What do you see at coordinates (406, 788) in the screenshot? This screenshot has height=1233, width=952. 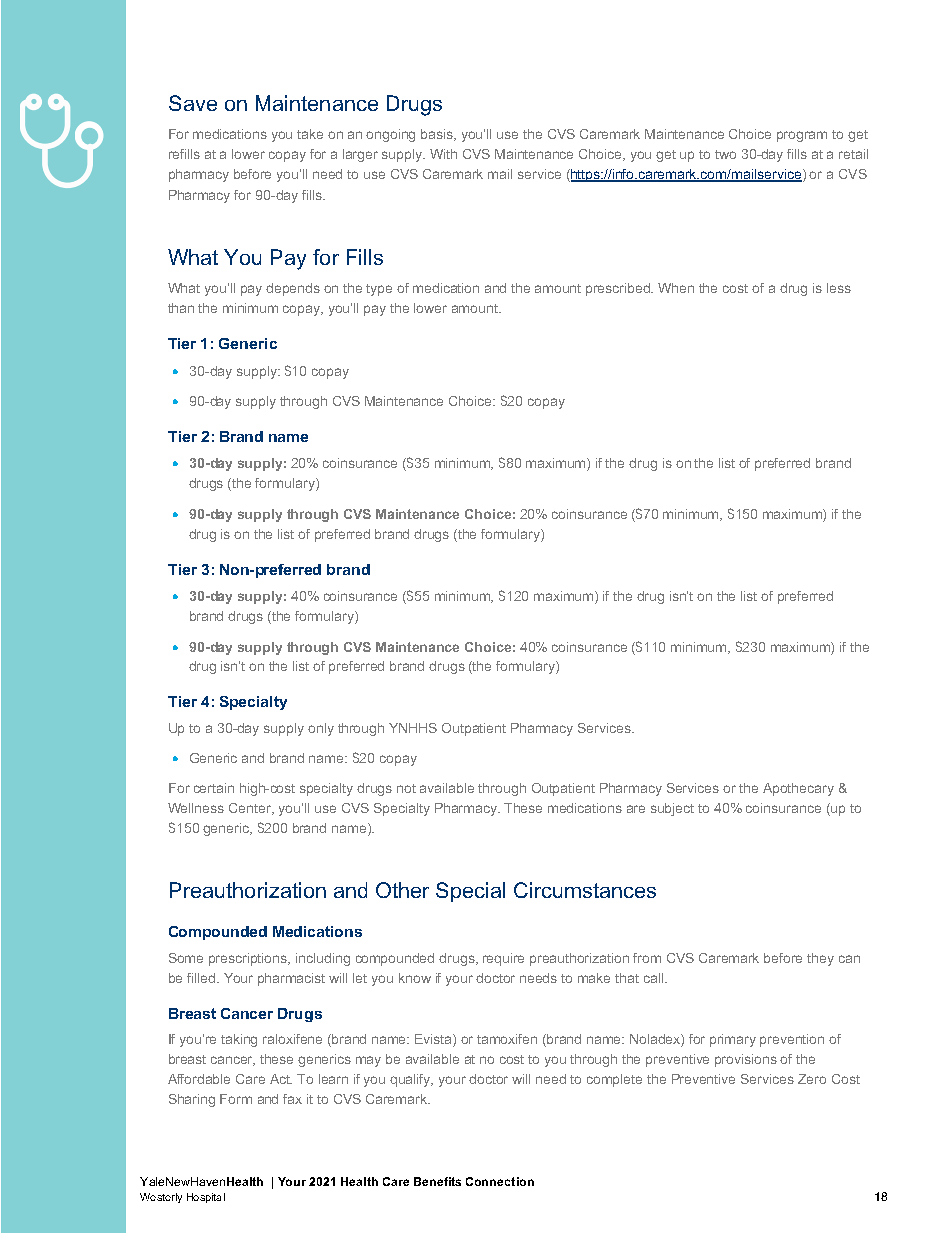 I see `not` at bounding box center [406, 788].
